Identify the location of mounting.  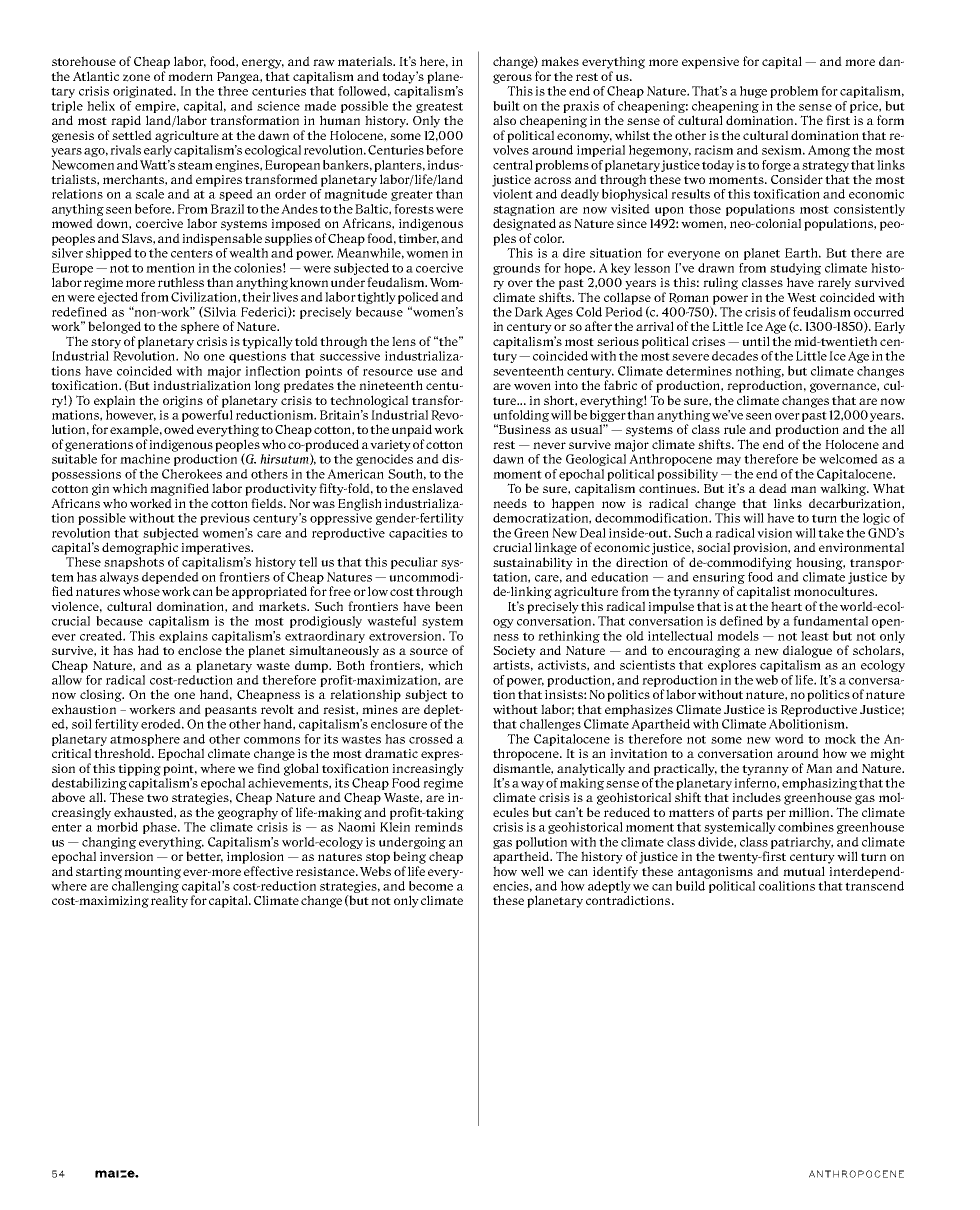
(152, 873).
